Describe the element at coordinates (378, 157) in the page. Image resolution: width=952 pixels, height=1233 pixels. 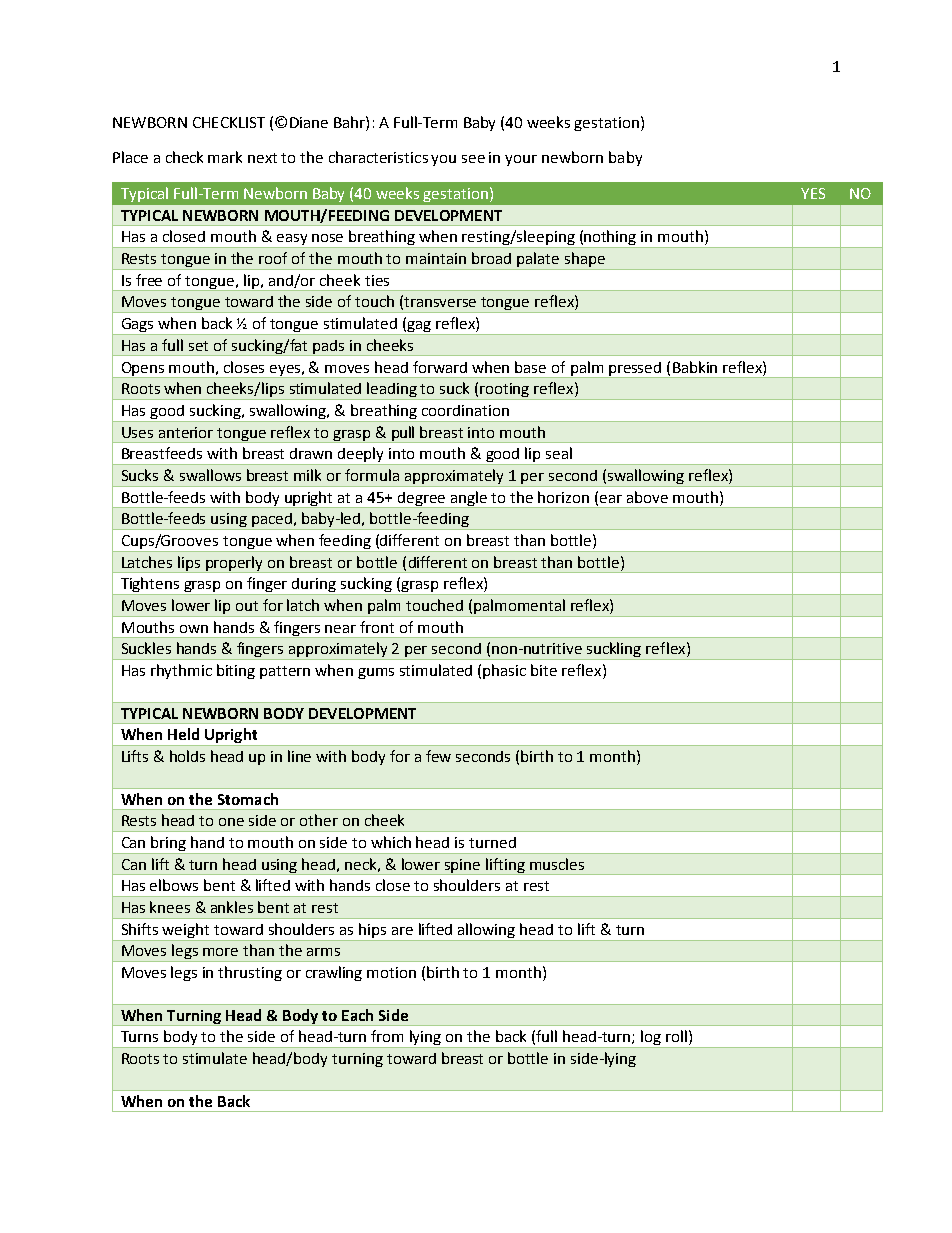
I see `characteristics` at that location.
